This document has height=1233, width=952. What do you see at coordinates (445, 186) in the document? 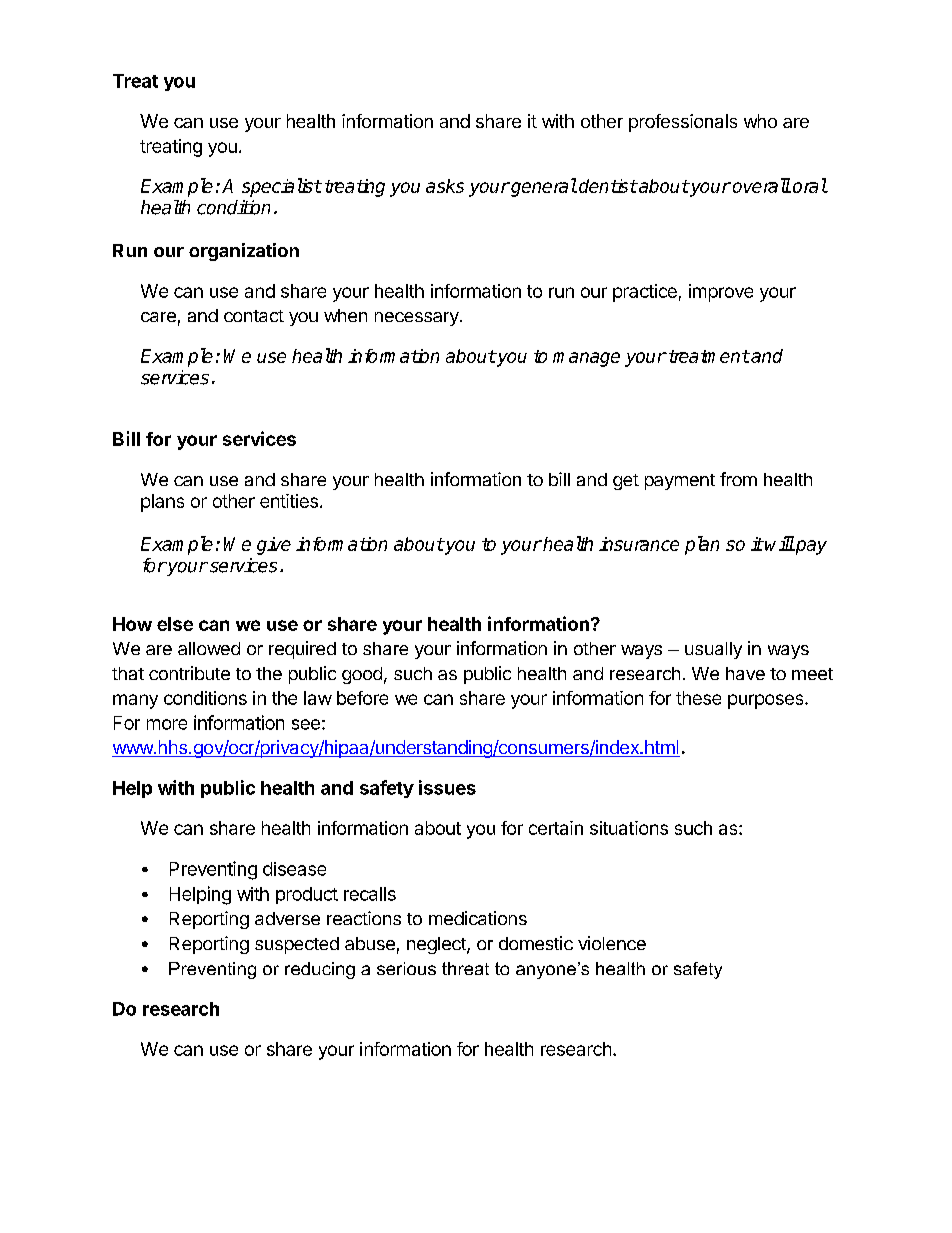
I see `asks` at bounding box center [445, 186].
